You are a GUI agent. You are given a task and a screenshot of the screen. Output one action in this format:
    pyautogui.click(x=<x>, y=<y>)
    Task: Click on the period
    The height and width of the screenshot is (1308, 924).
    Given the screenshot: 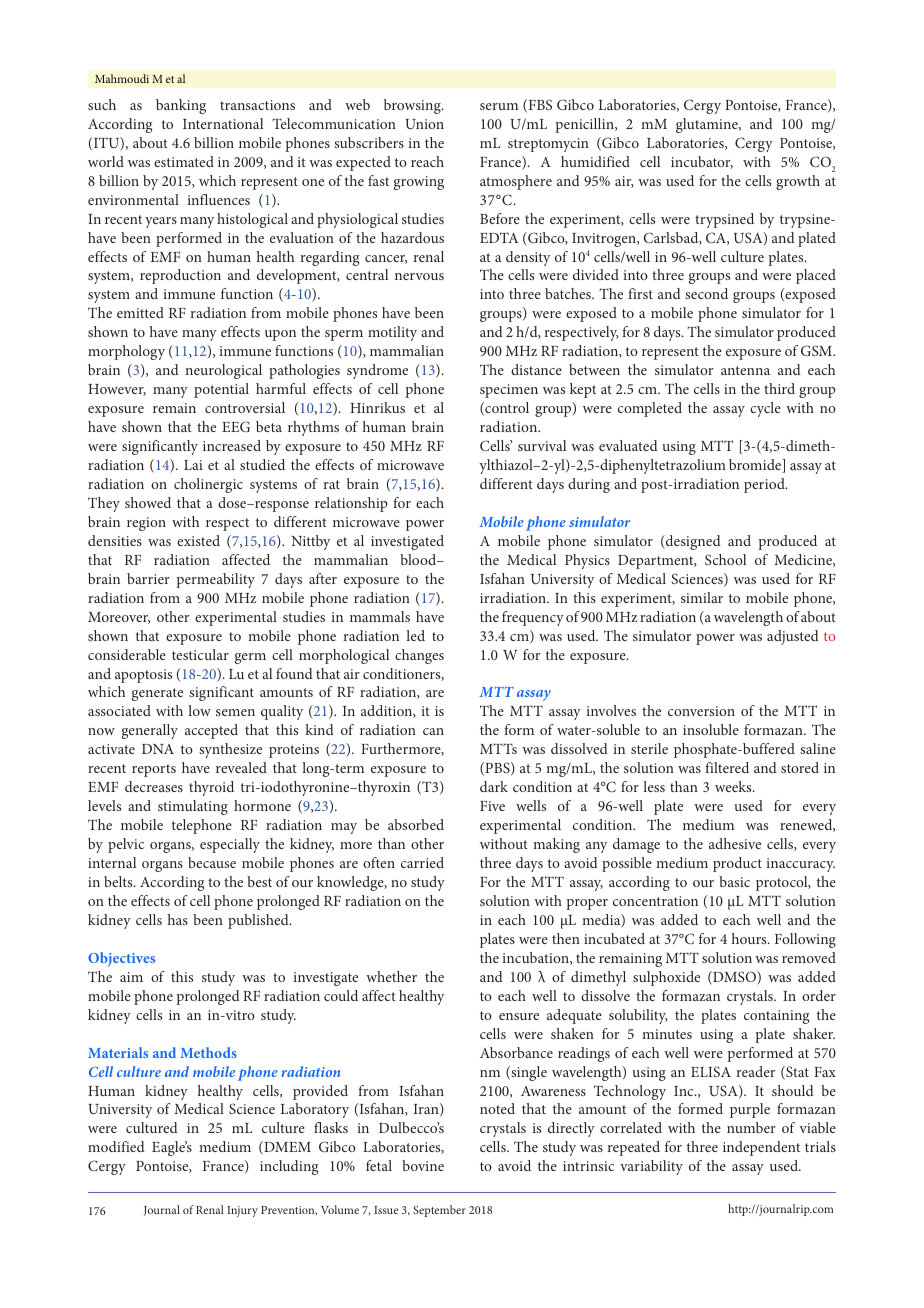 What is the action you would take?
    pyautogui.click(x=765, y=485)
